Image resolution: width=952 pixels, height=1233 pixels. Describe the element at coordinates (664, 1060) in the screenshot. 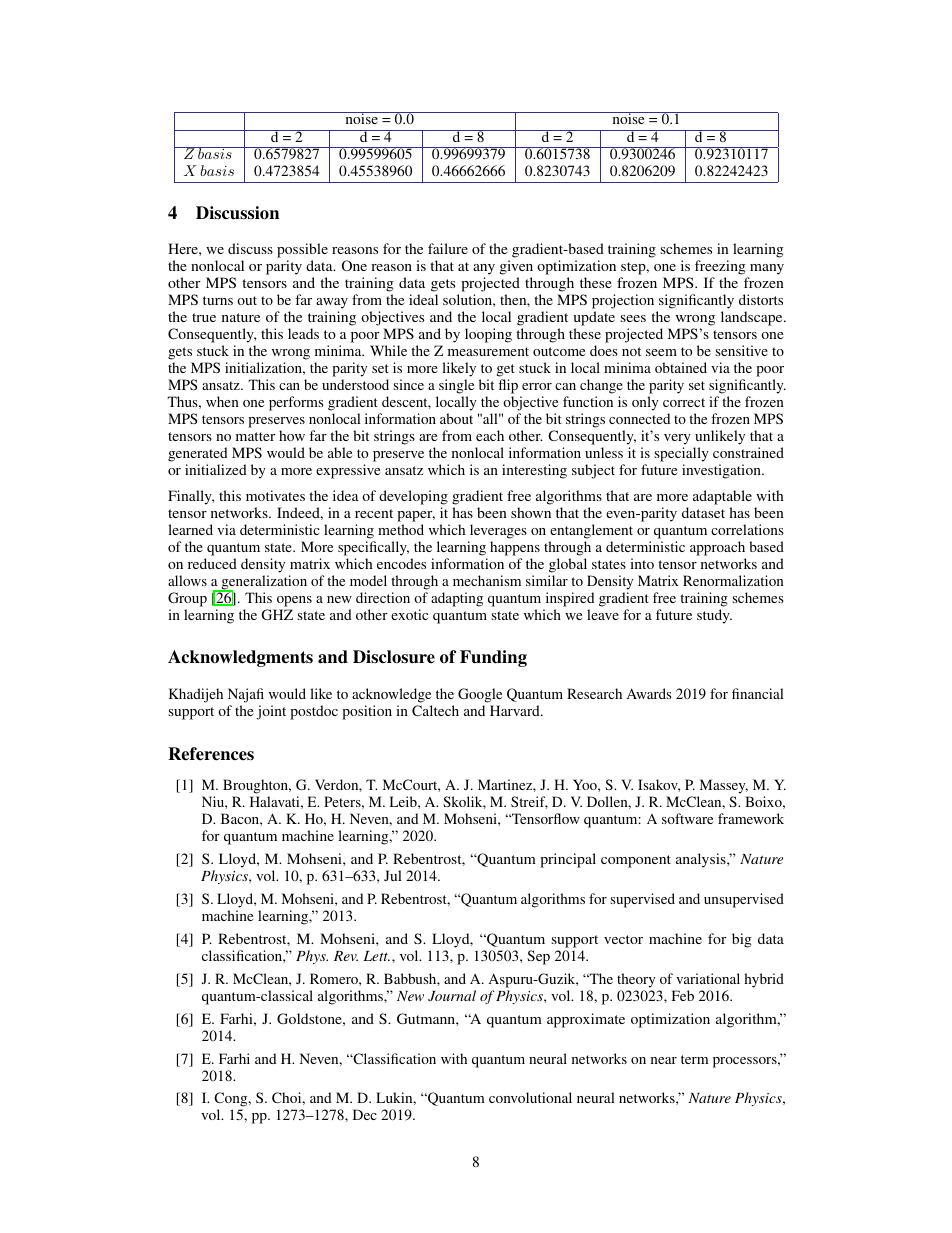

I see `near` at that location.
